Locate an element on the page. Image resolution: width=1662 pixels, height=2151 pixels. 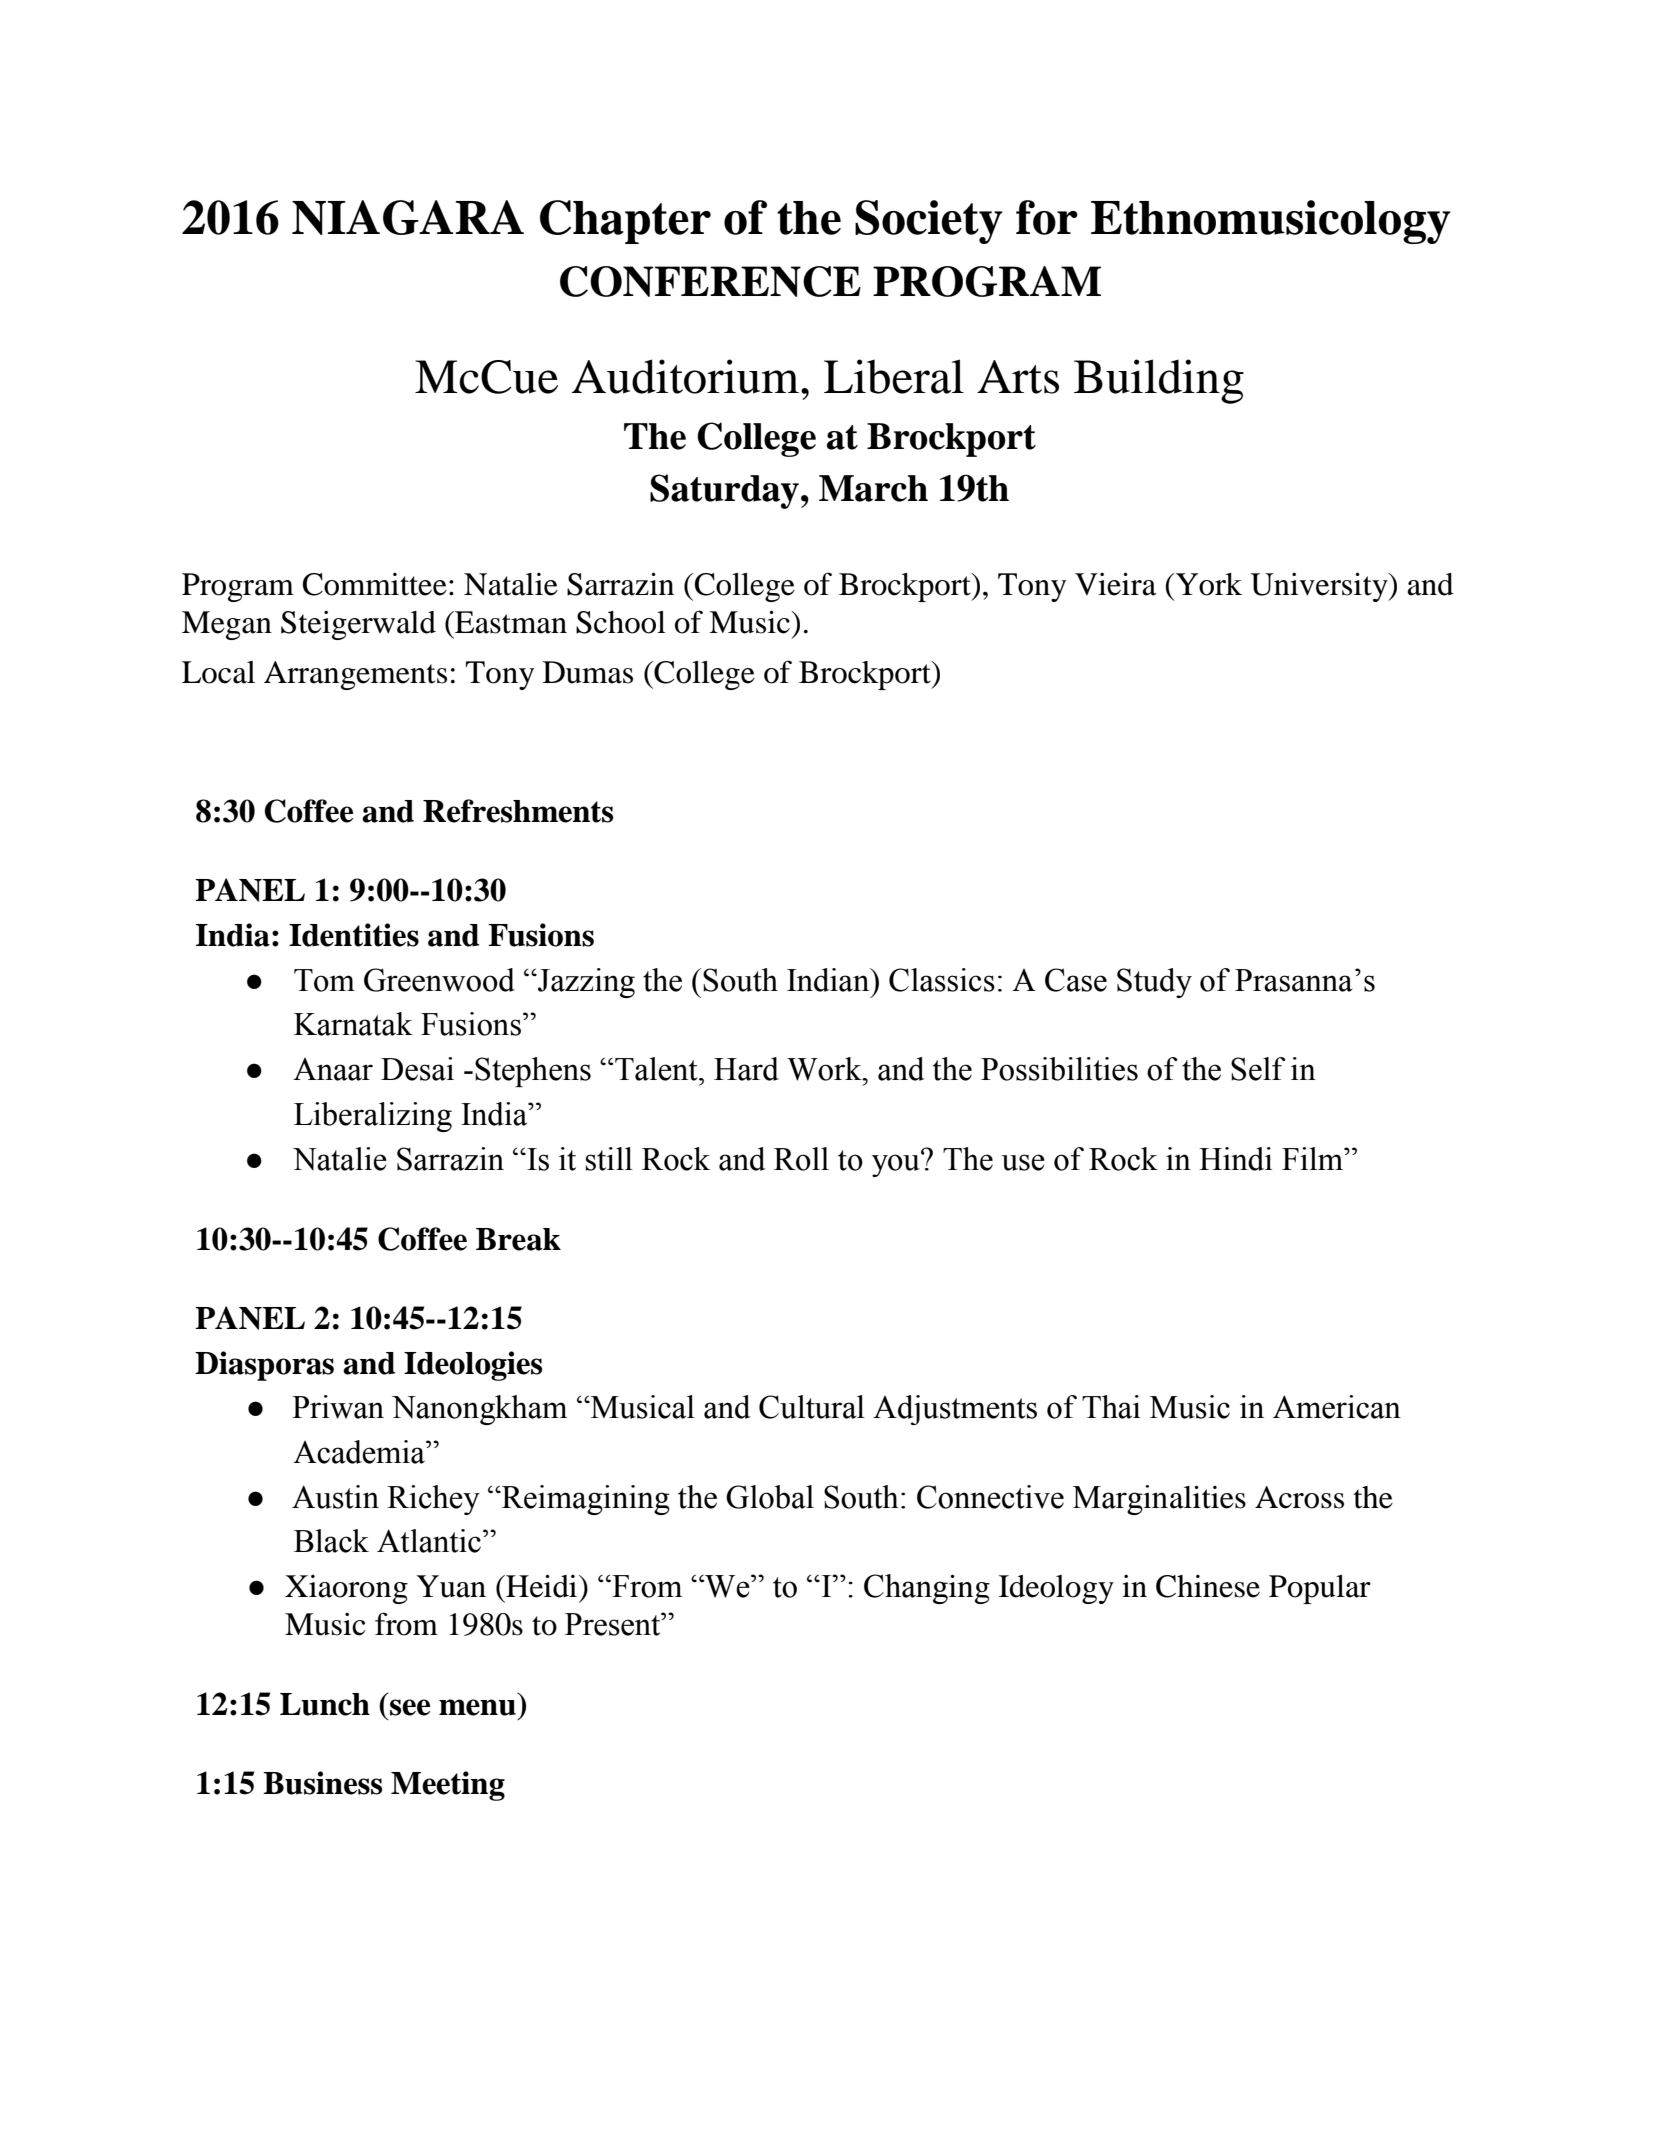
NIAGARA is located at coordinates (408, 217).
